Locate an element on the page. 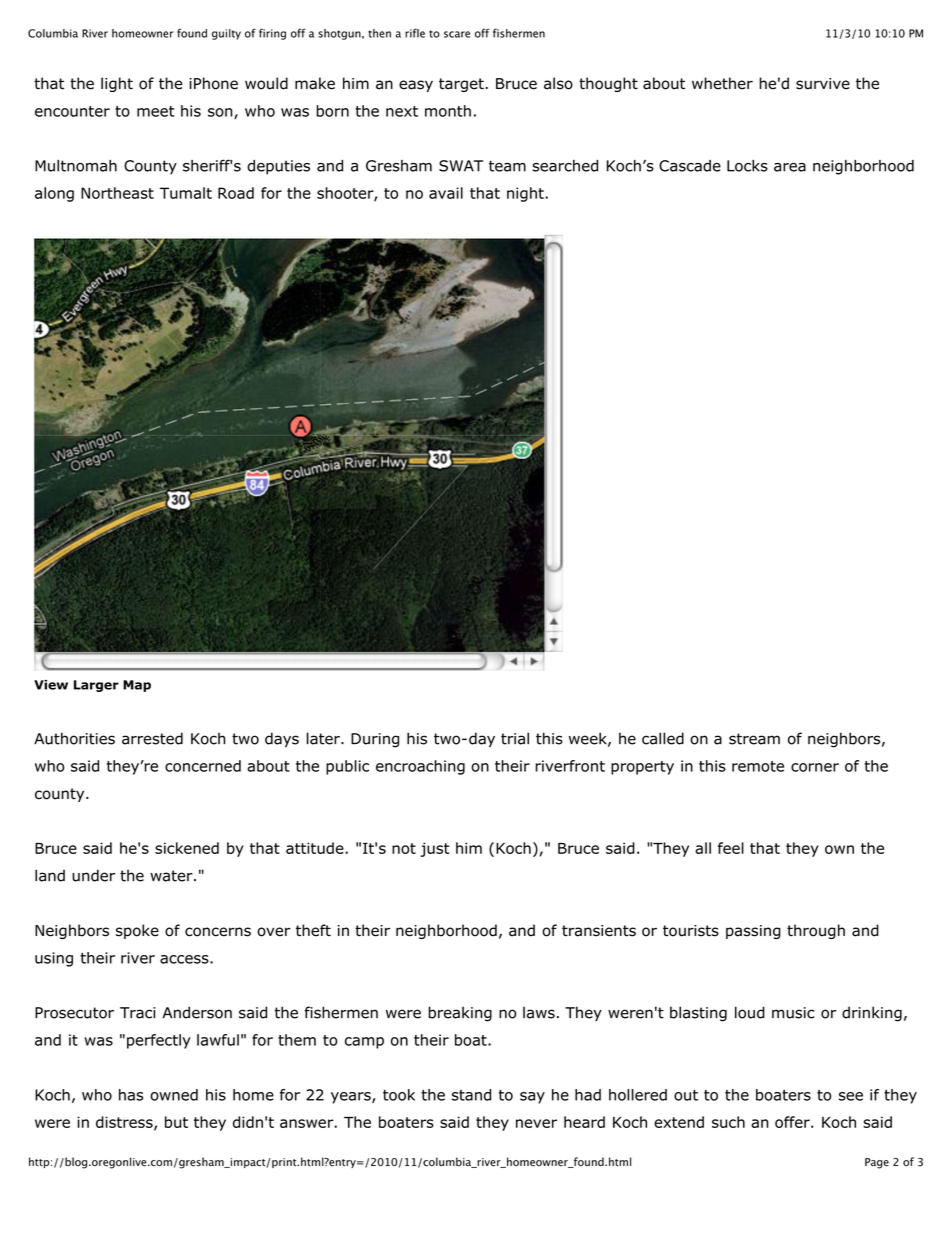 The image size is (952, 1233). distress is located at coordinates (125, 1123).
